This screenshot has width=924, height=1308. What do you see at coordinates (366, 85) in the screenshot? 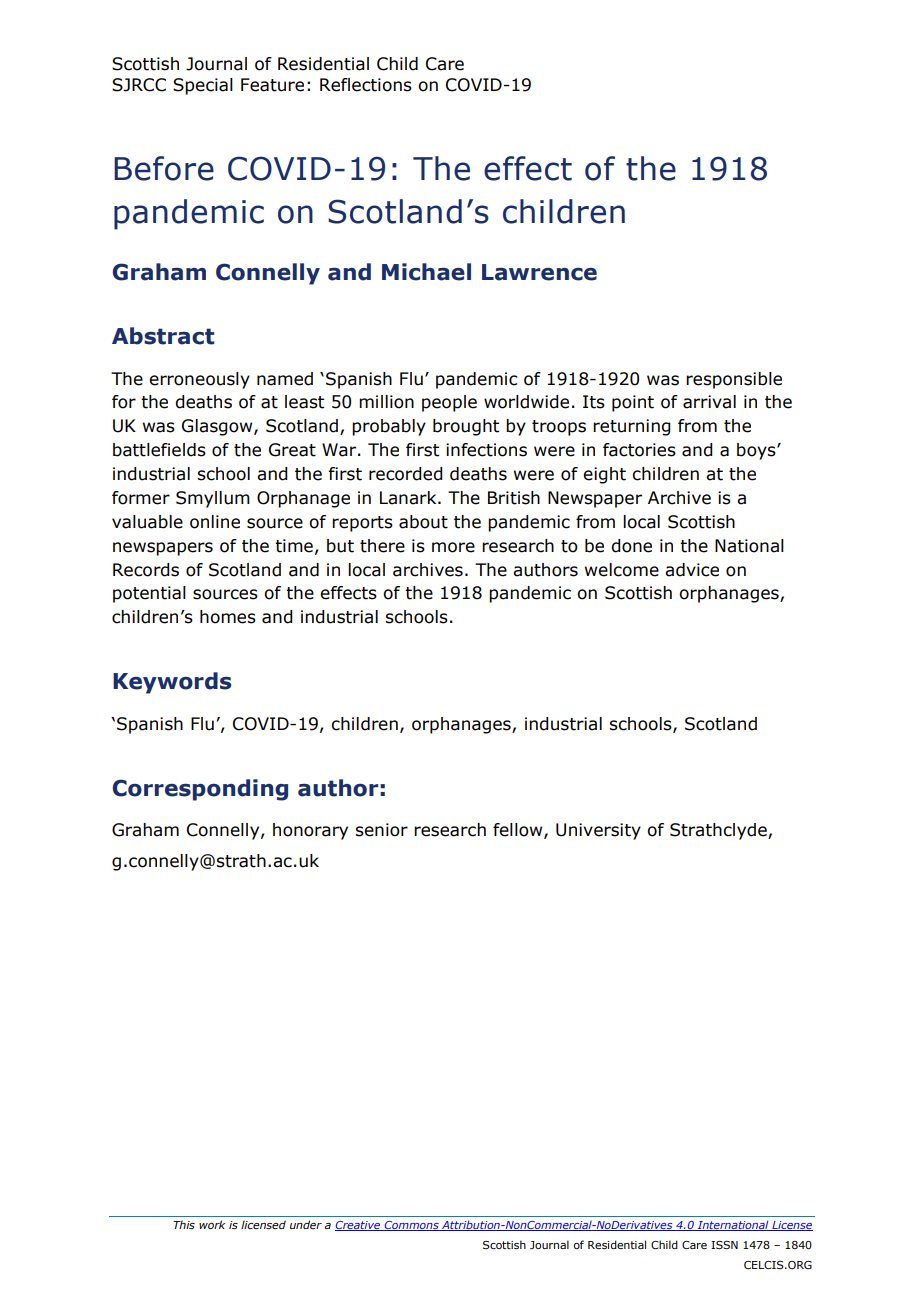
I see `Reflections` at bounding box center [366, 85].
